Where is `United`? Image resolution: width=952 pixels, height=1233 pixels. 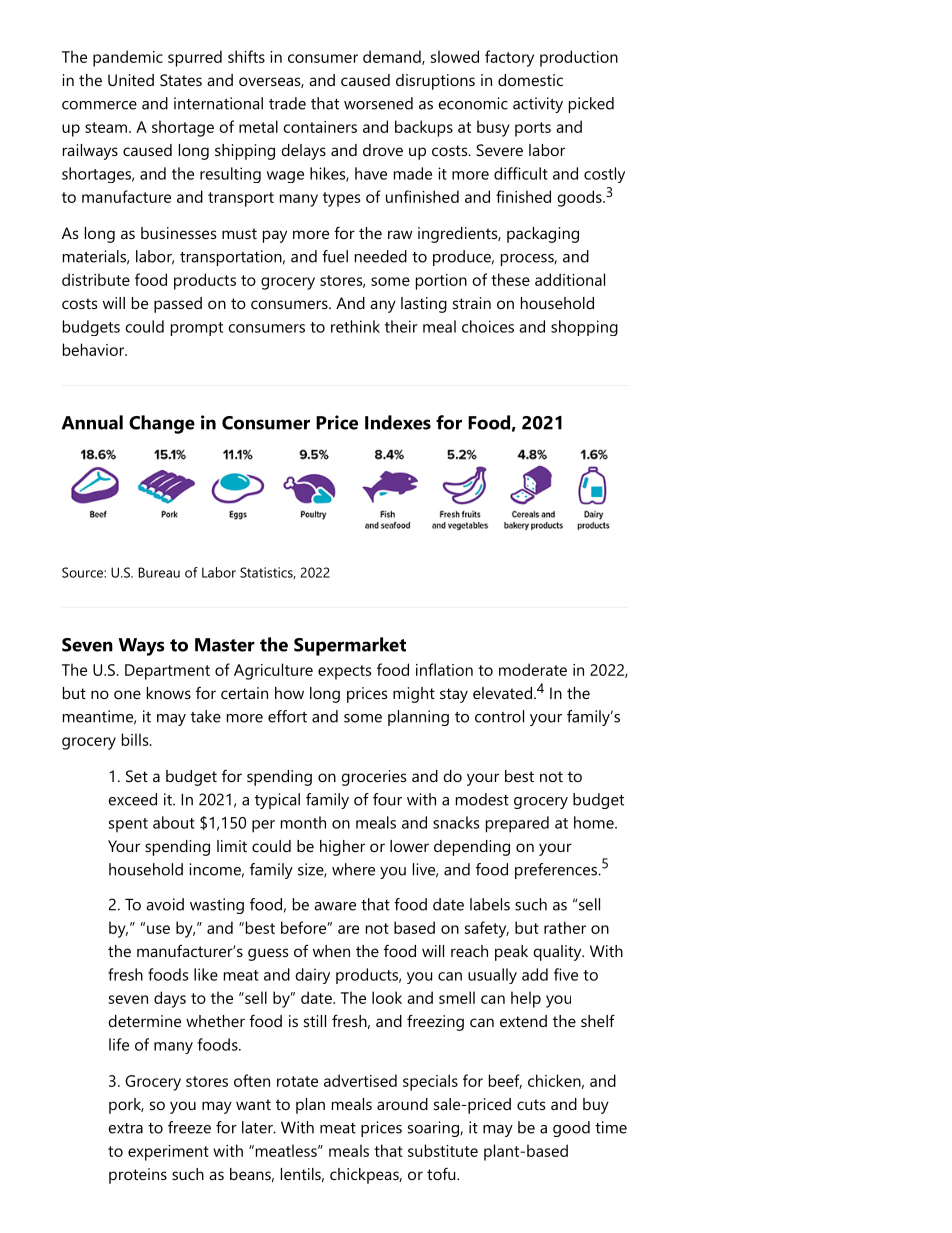
United is located at coordinates (131, 80).
